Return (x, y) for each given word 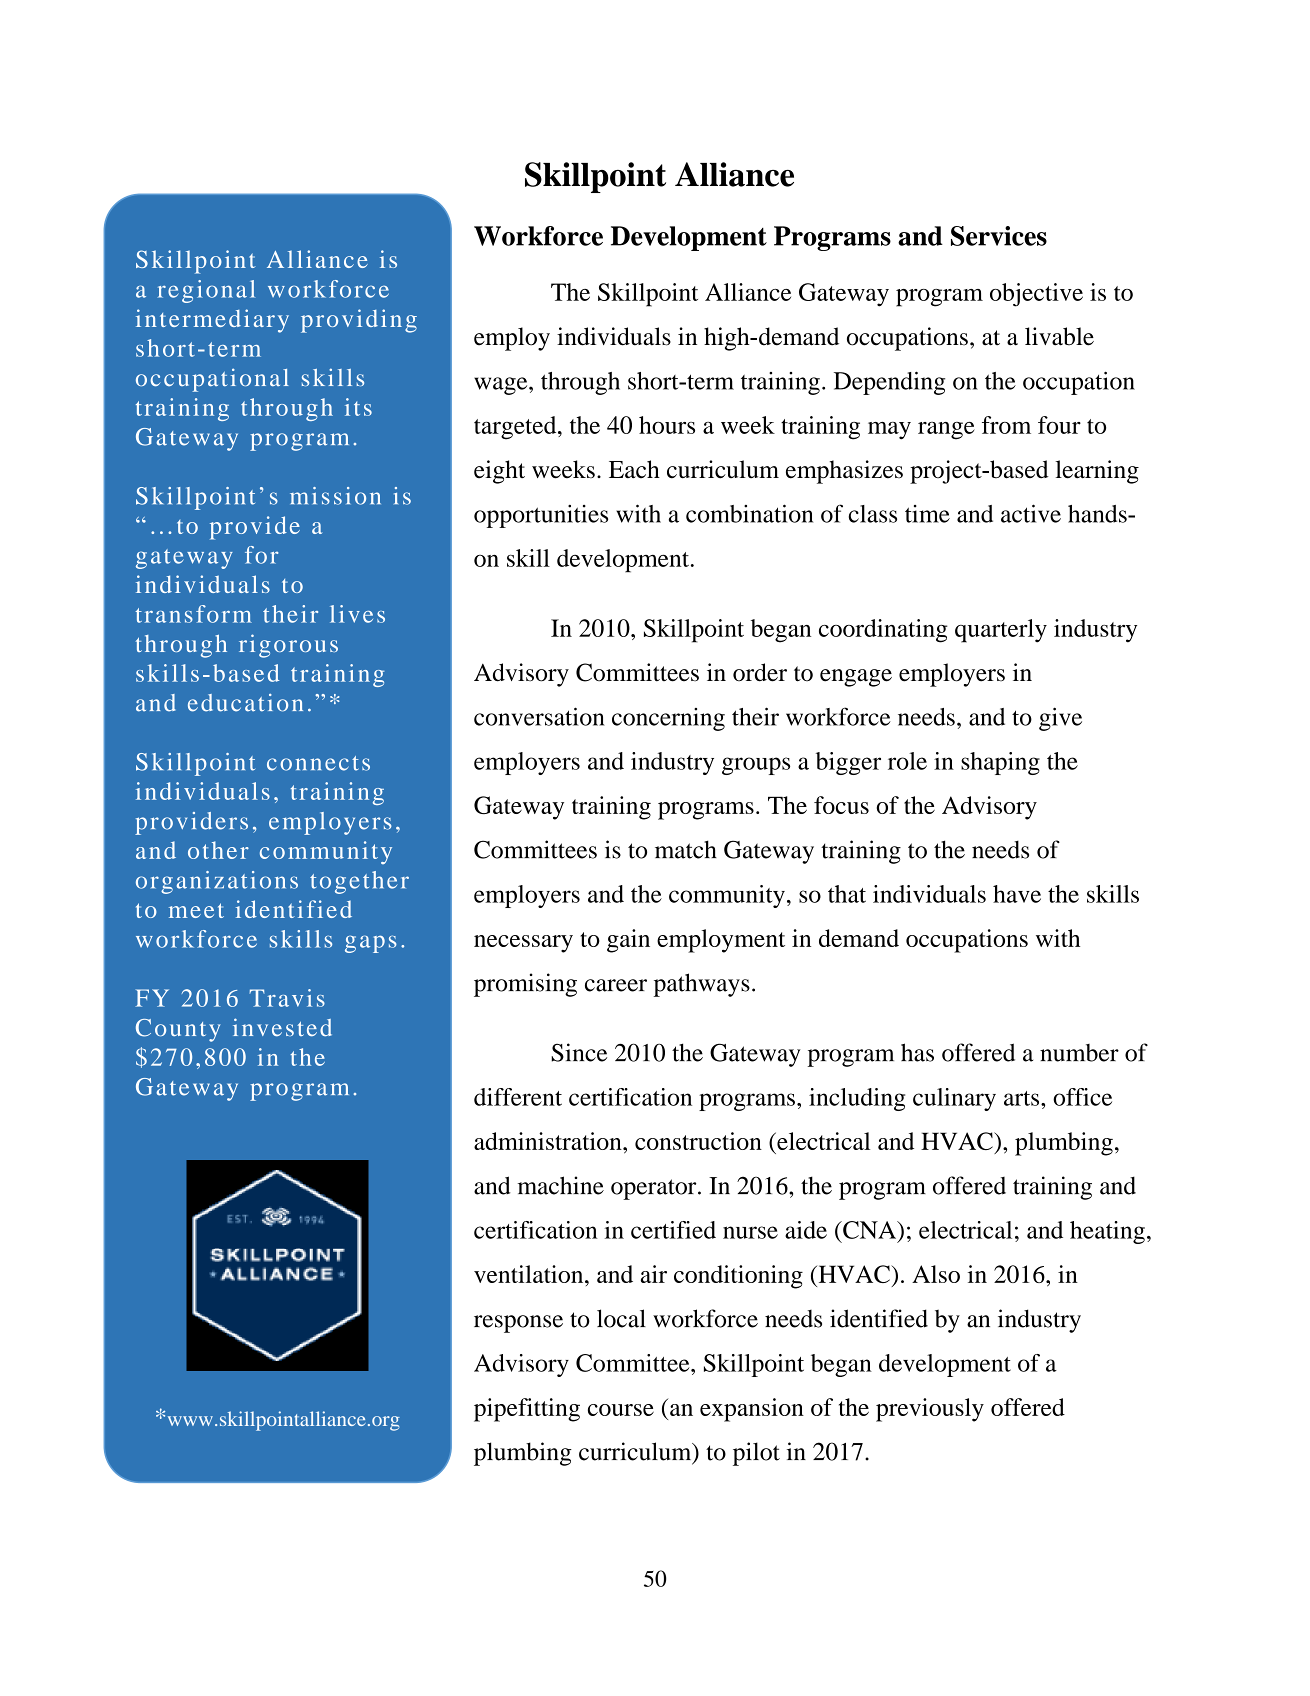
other (218, 850)
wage (502, 386)
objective (1036, 295)
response (518, 1324)
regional (206, 291)
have (1017, 894)
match (686, 849)
